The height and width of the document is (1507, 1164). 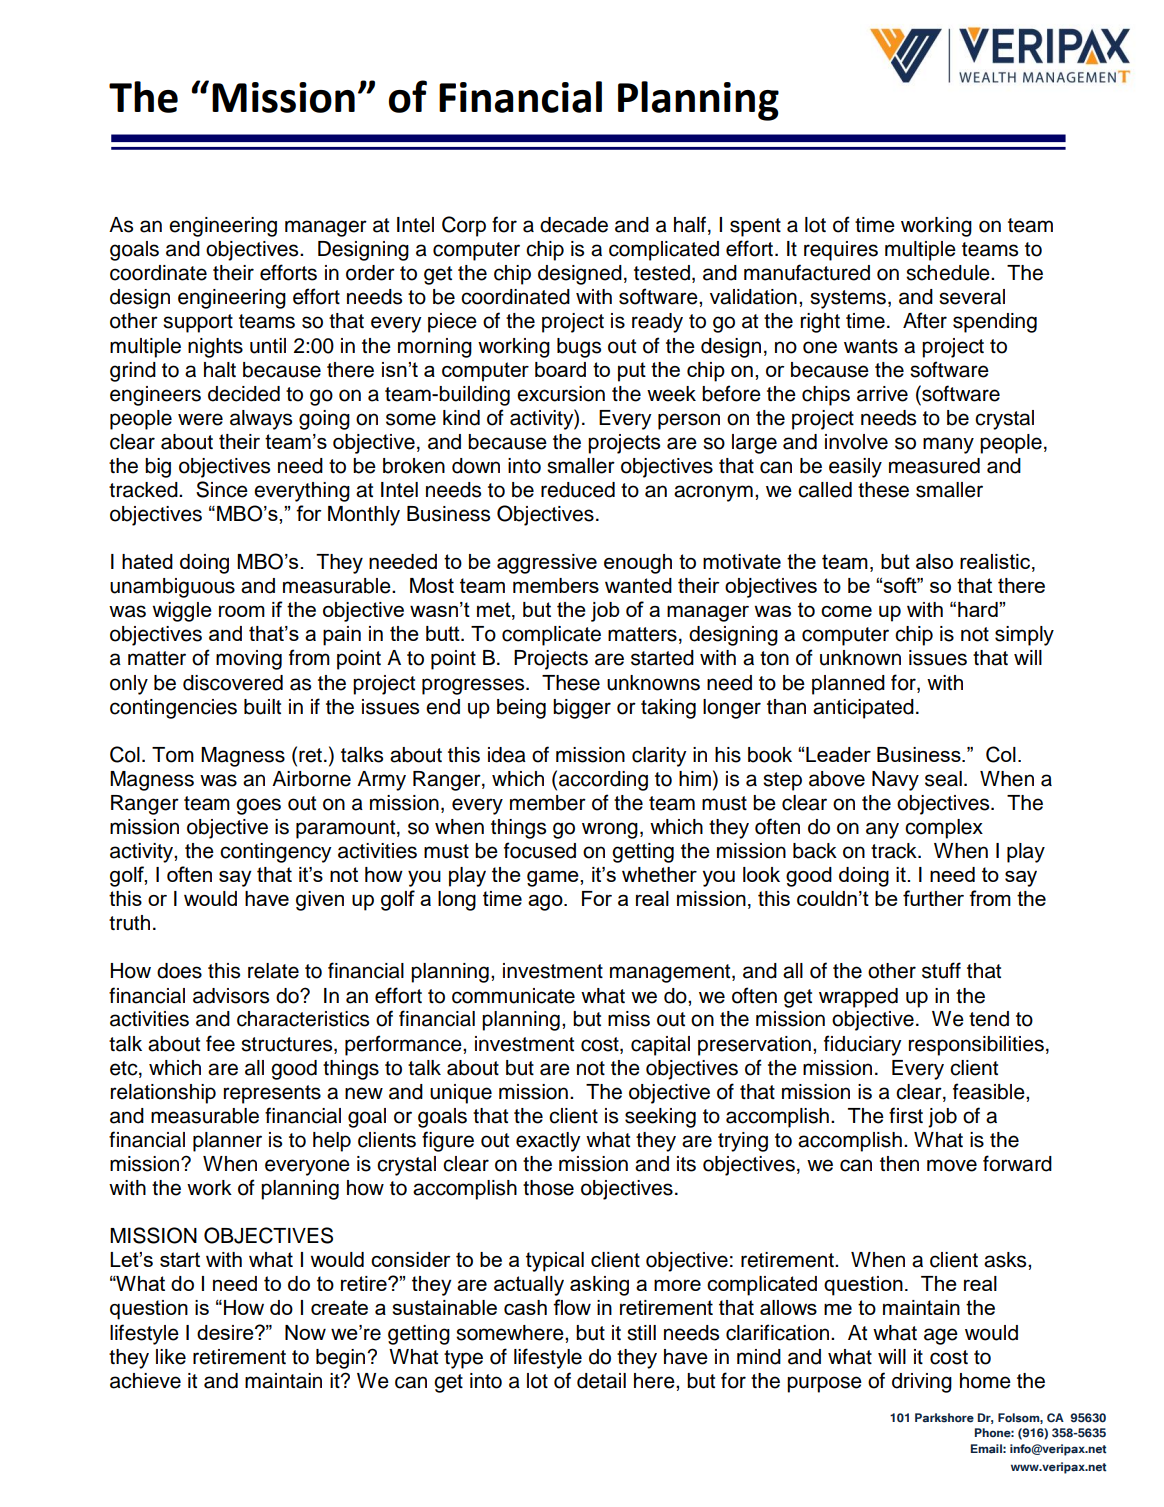 What do you see at coordinates (603, 781) in the document?
I see `according` at bounding box center [603, 781].
